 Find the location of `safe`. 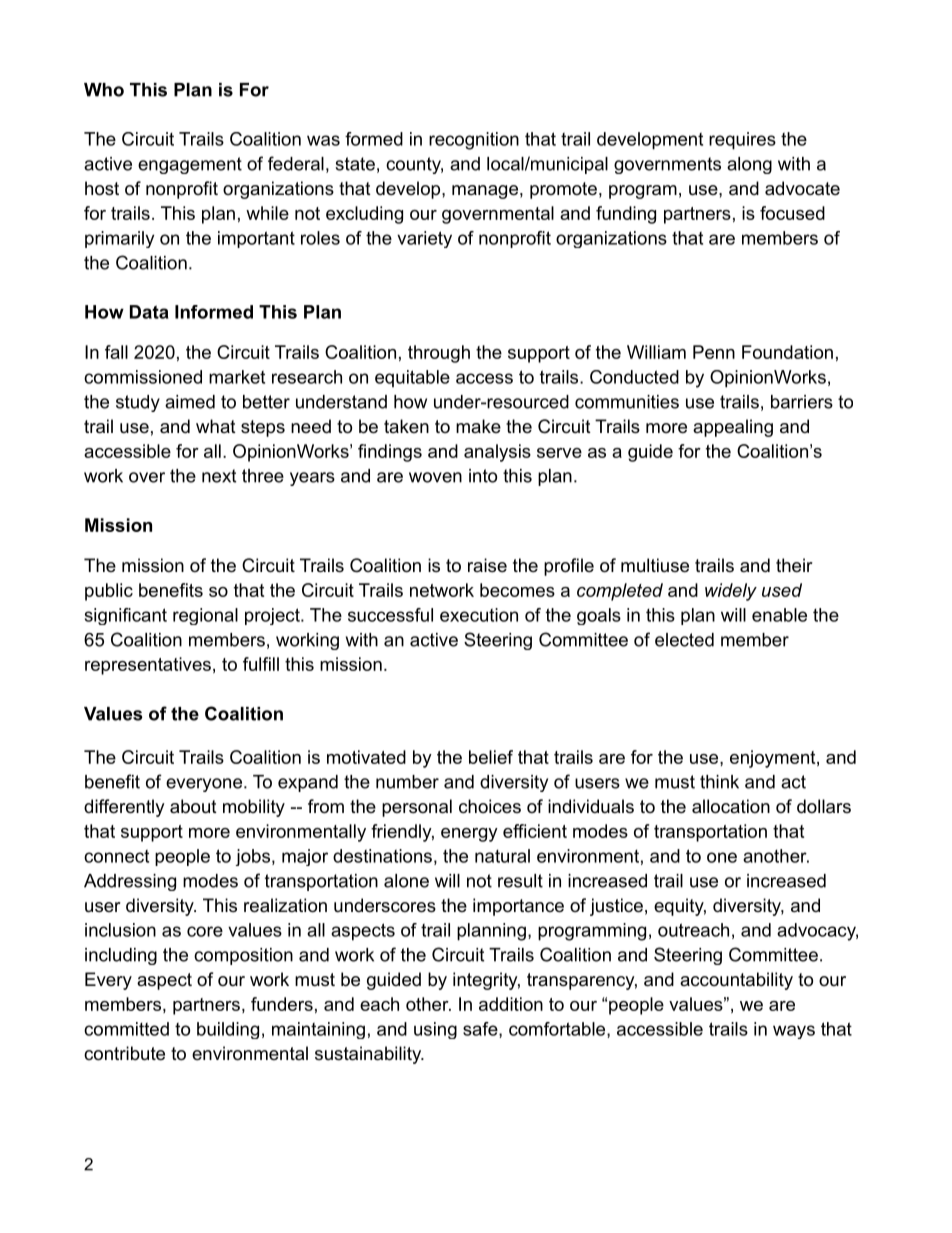

safe is located at coordinates (480, 1029).
